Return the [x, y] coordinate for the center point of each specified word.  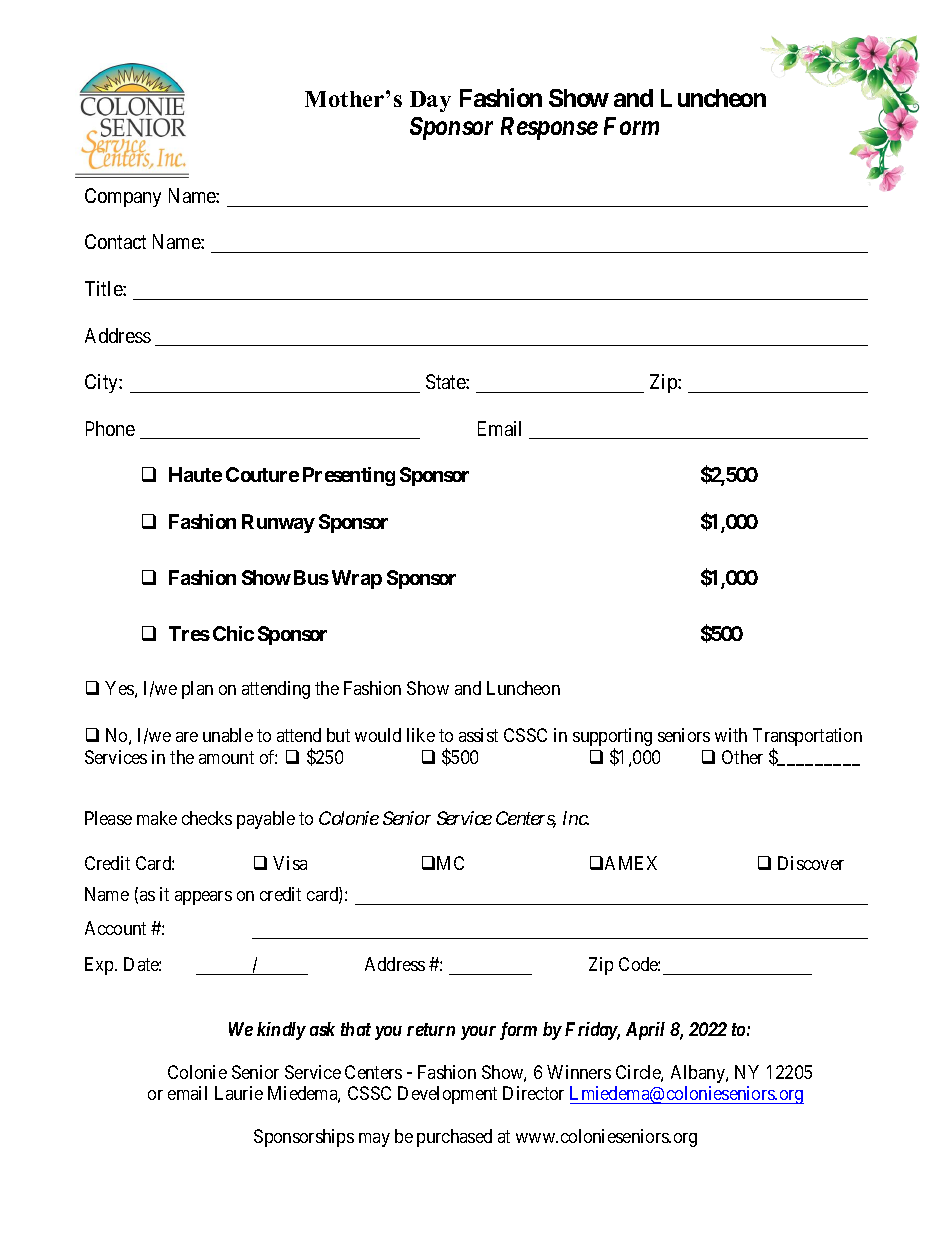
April [645, 1031]
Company [123, 197]
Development [447, 1095]
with [731, 735]
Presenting [349, 476]
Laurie [239, 1093]
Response [549, 128]
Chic [233, 633]
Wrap [357, 579]
